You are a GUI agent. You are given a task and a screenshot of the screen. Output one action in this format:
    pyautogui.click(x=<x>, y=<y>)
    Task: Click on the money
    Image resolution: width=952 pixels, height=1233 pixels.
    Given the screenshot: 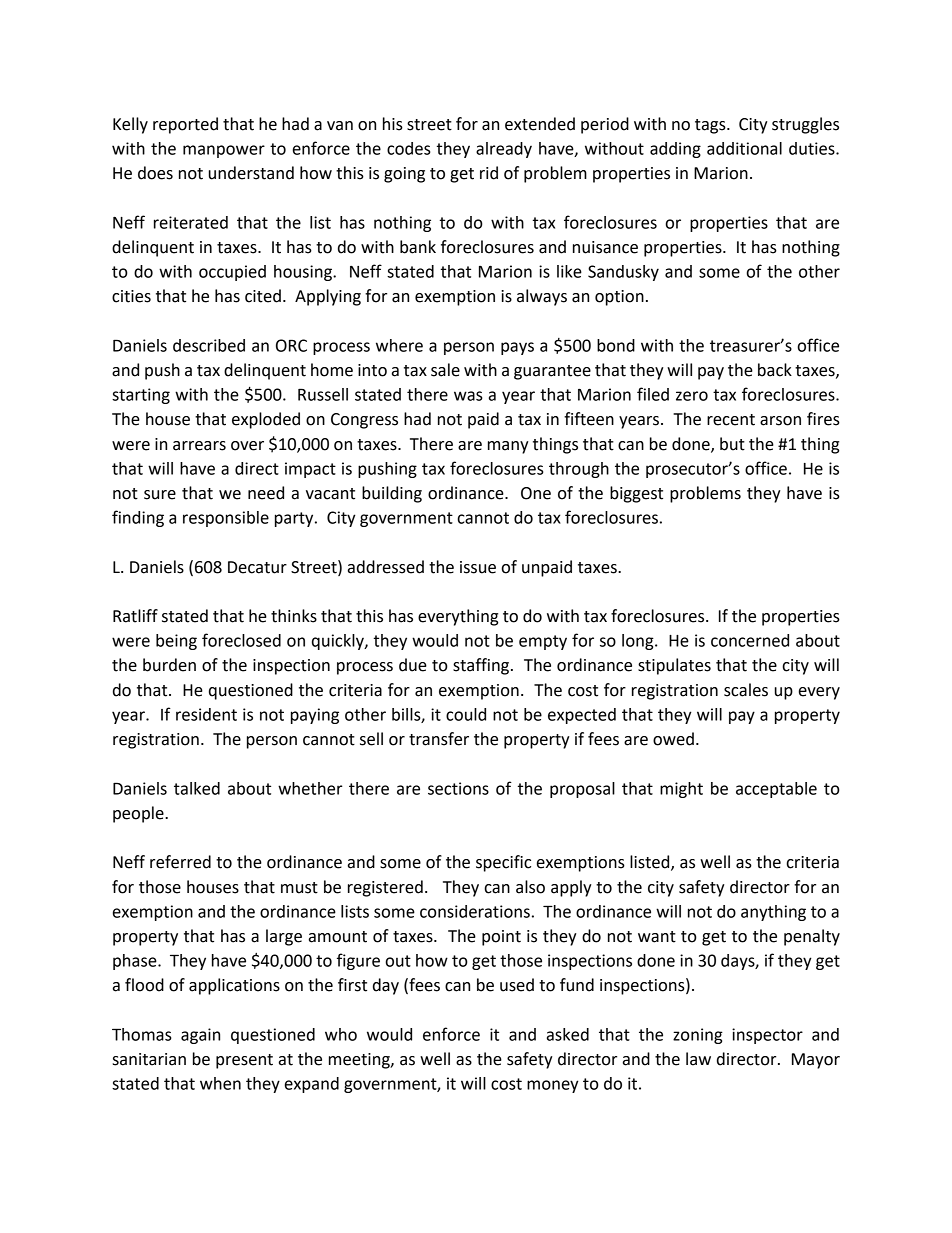 What is the action you would take?
    pyautogui.click(x=553, y=1086)
